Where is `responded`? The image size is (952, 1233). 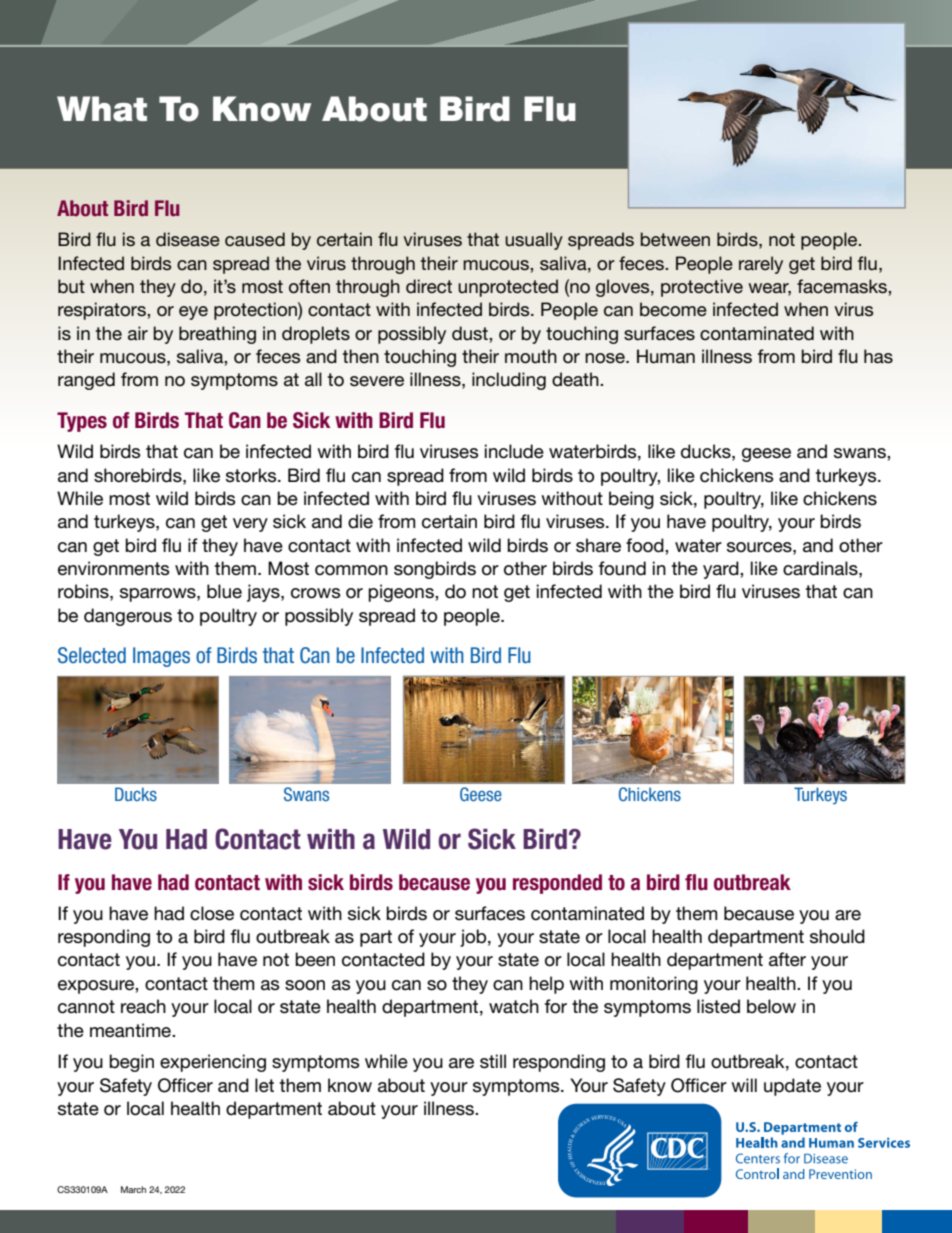
responded is located at coordinates (557, 884).
